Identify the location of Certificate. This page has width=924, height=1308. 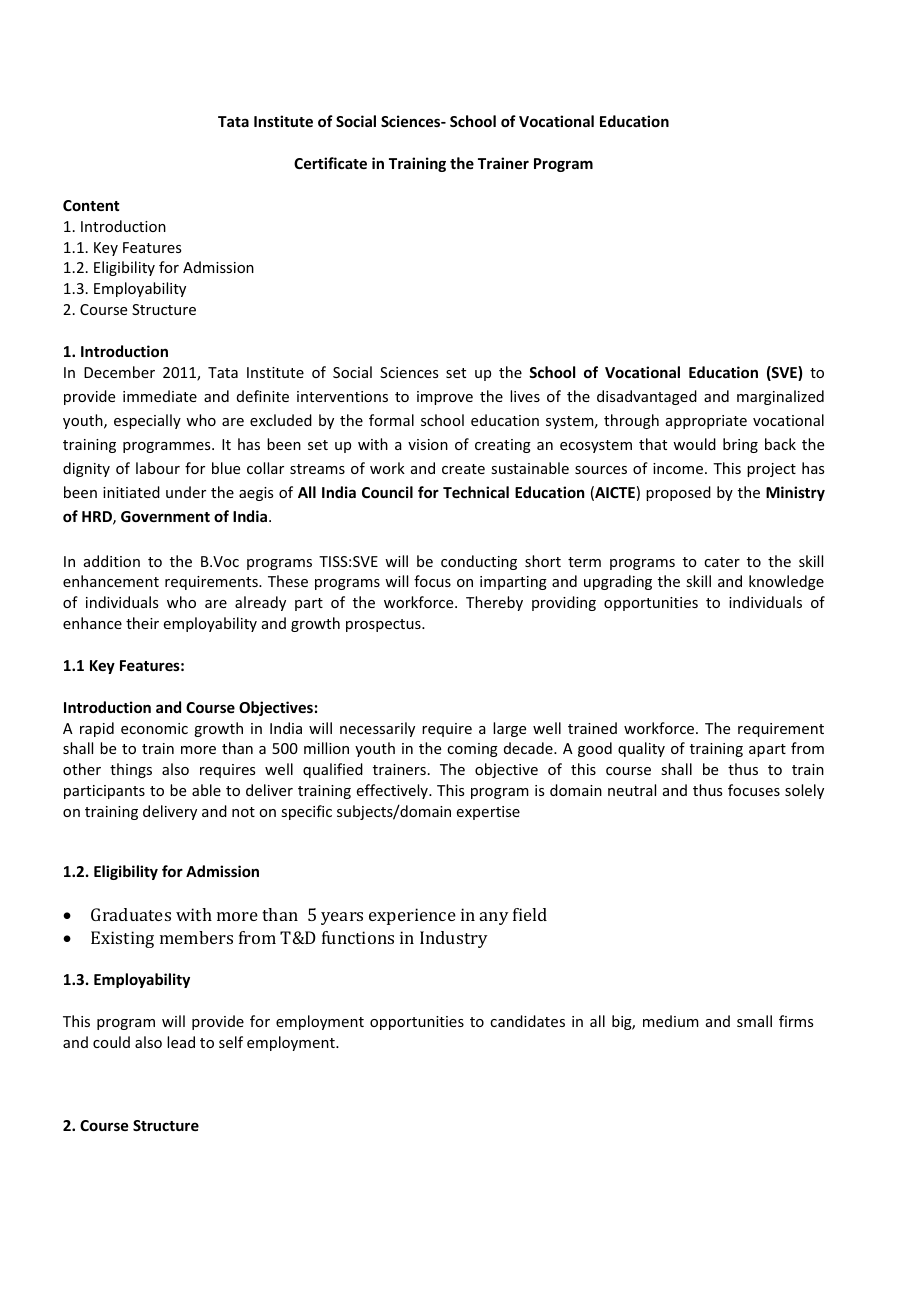
(330, 163).
